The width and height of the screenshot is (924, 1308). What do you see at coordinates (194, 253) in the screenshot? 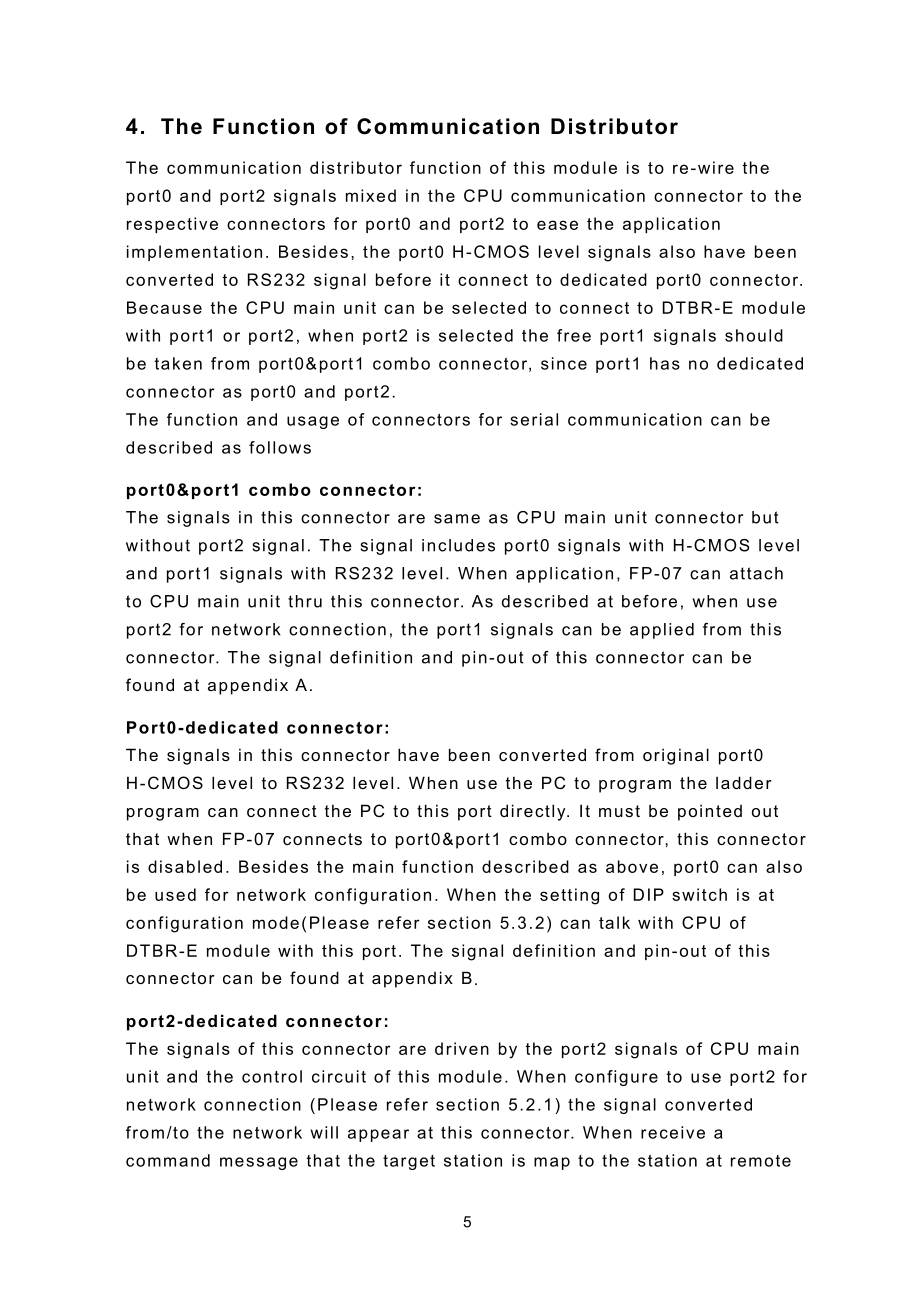
I see `implementation` at bounding box center [194, 253].
